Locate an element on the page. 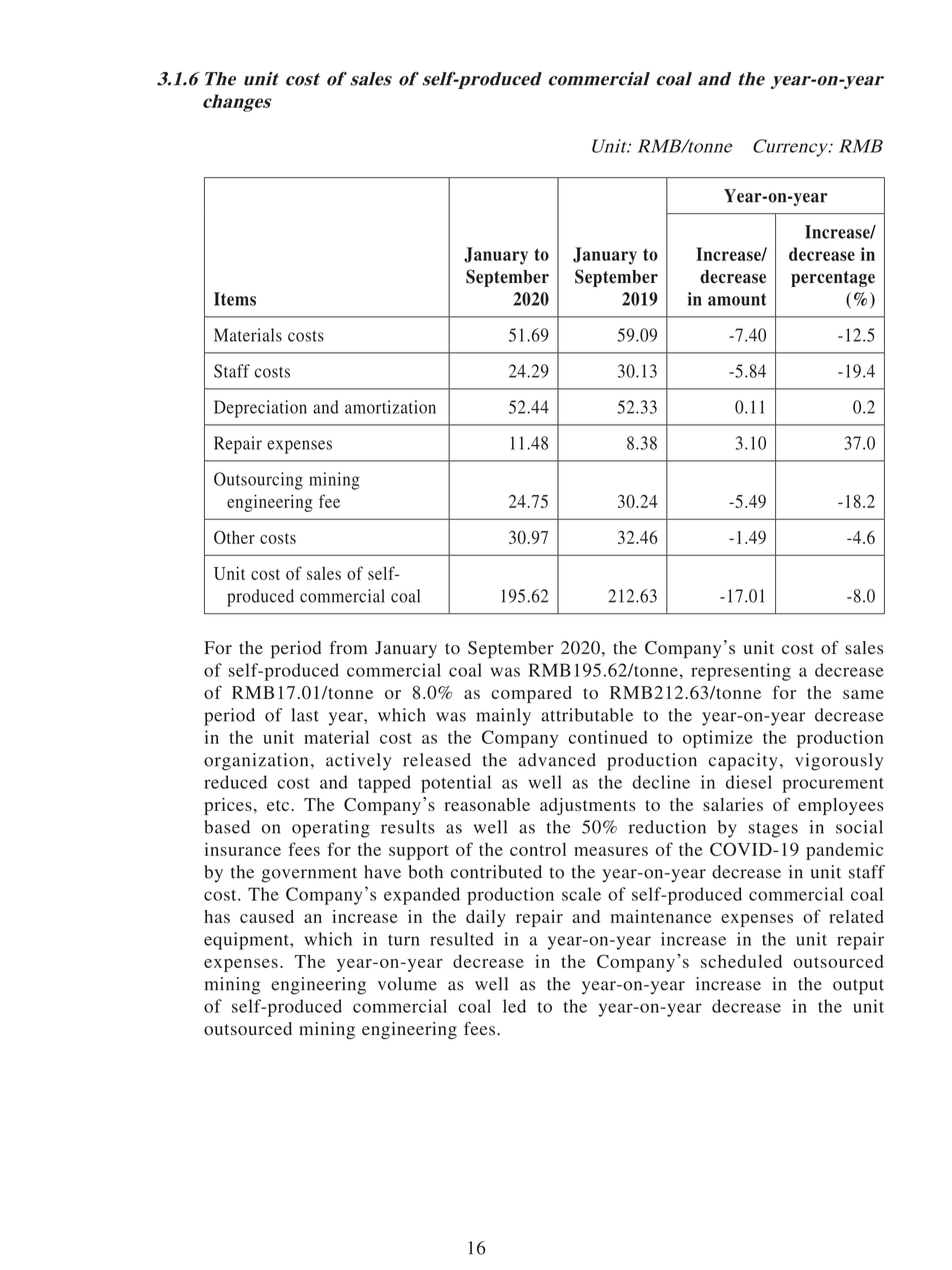 Image resolution: width=952 pixels, height=1270 pixels. equipment is located at coordinates (247, 941).
